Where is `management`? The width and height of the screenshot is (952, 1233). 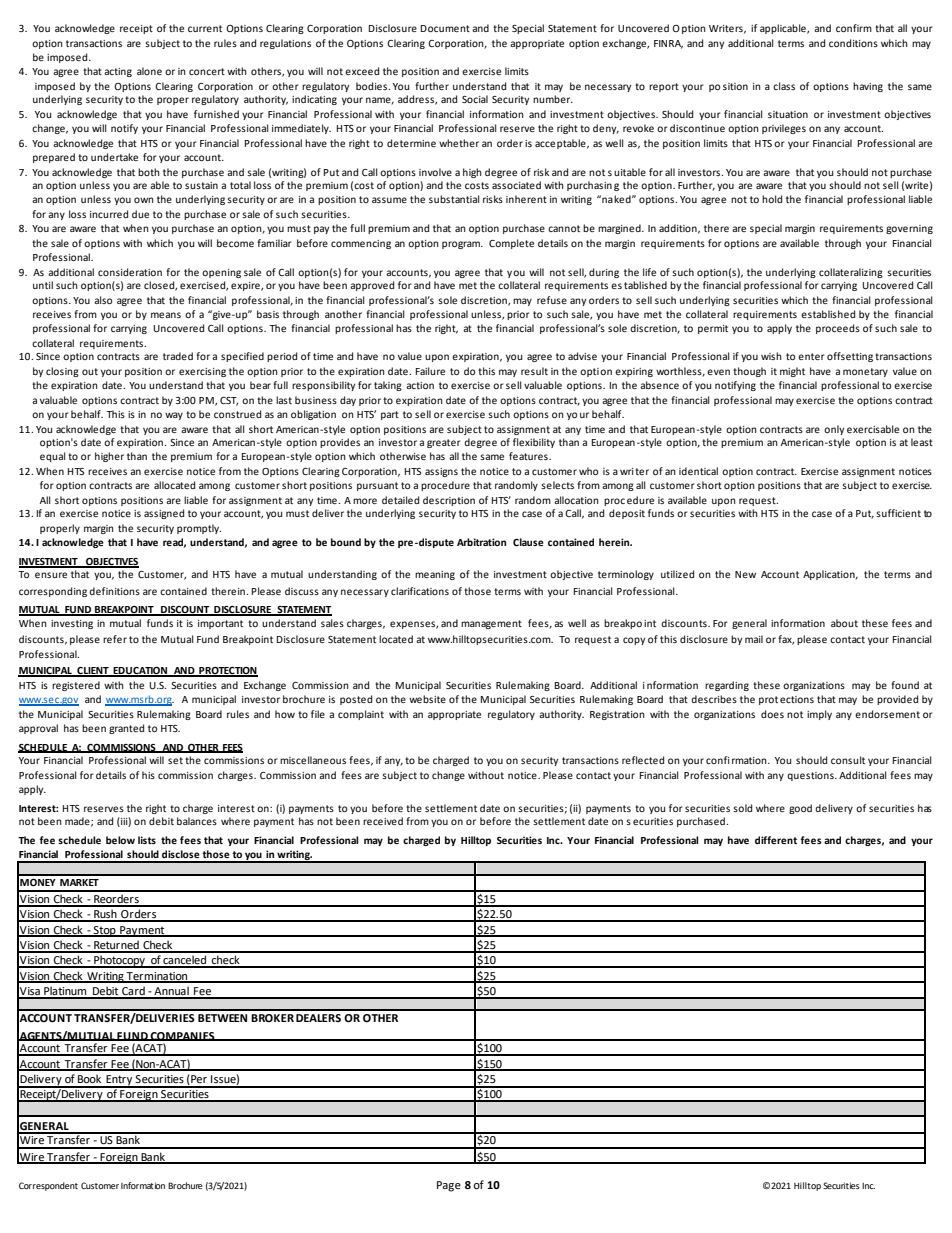 management is located at coordinates (491, 624).
